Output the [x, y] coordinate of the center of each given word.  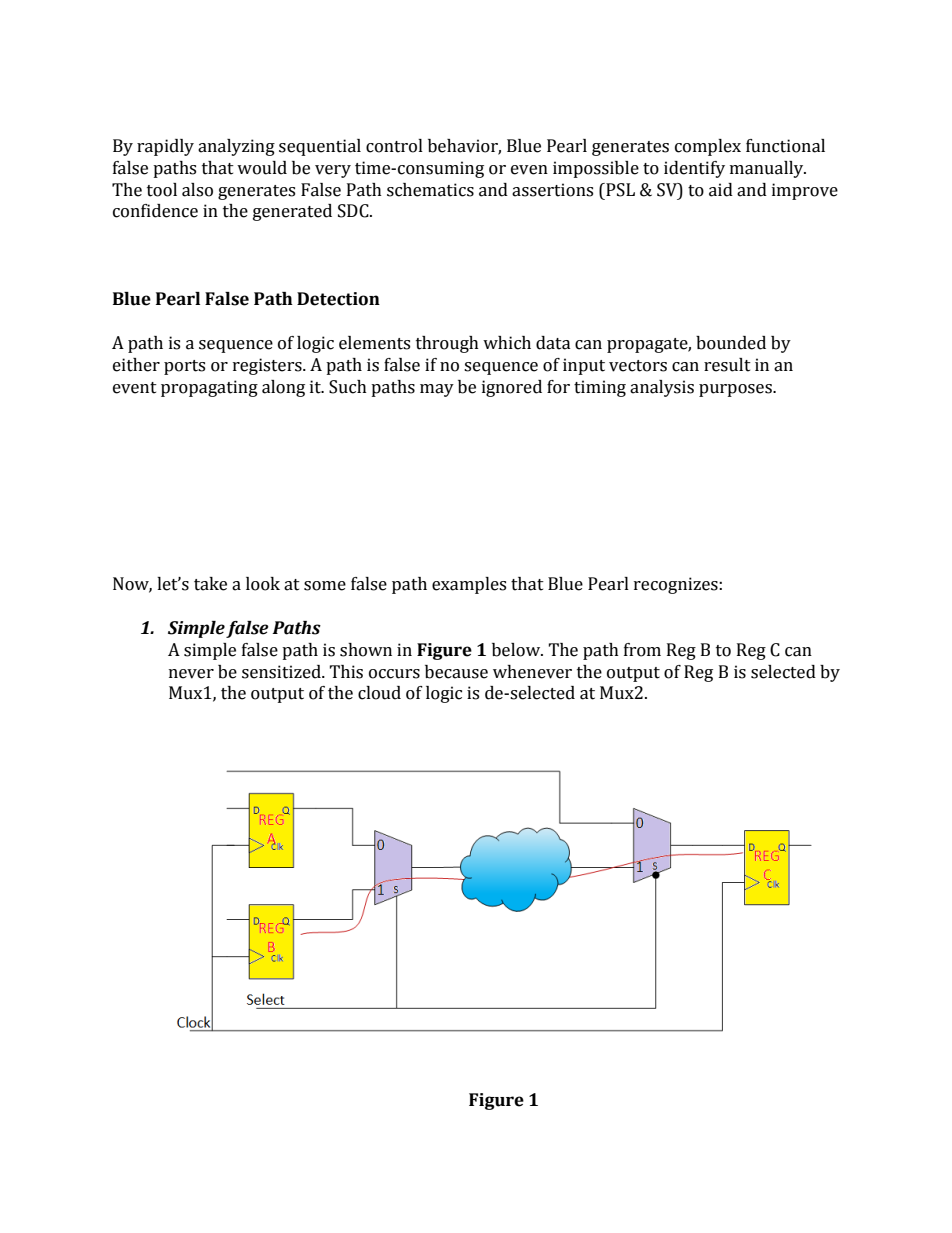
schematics [430, 190]
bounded [731, 343]
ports [184, 367]
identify [694, 169]
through [447, 344]
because [456, 672]
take [210, 584]
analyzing [236, 147]
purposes [736, 390]
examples [469, 585]
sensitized [282, 672]
